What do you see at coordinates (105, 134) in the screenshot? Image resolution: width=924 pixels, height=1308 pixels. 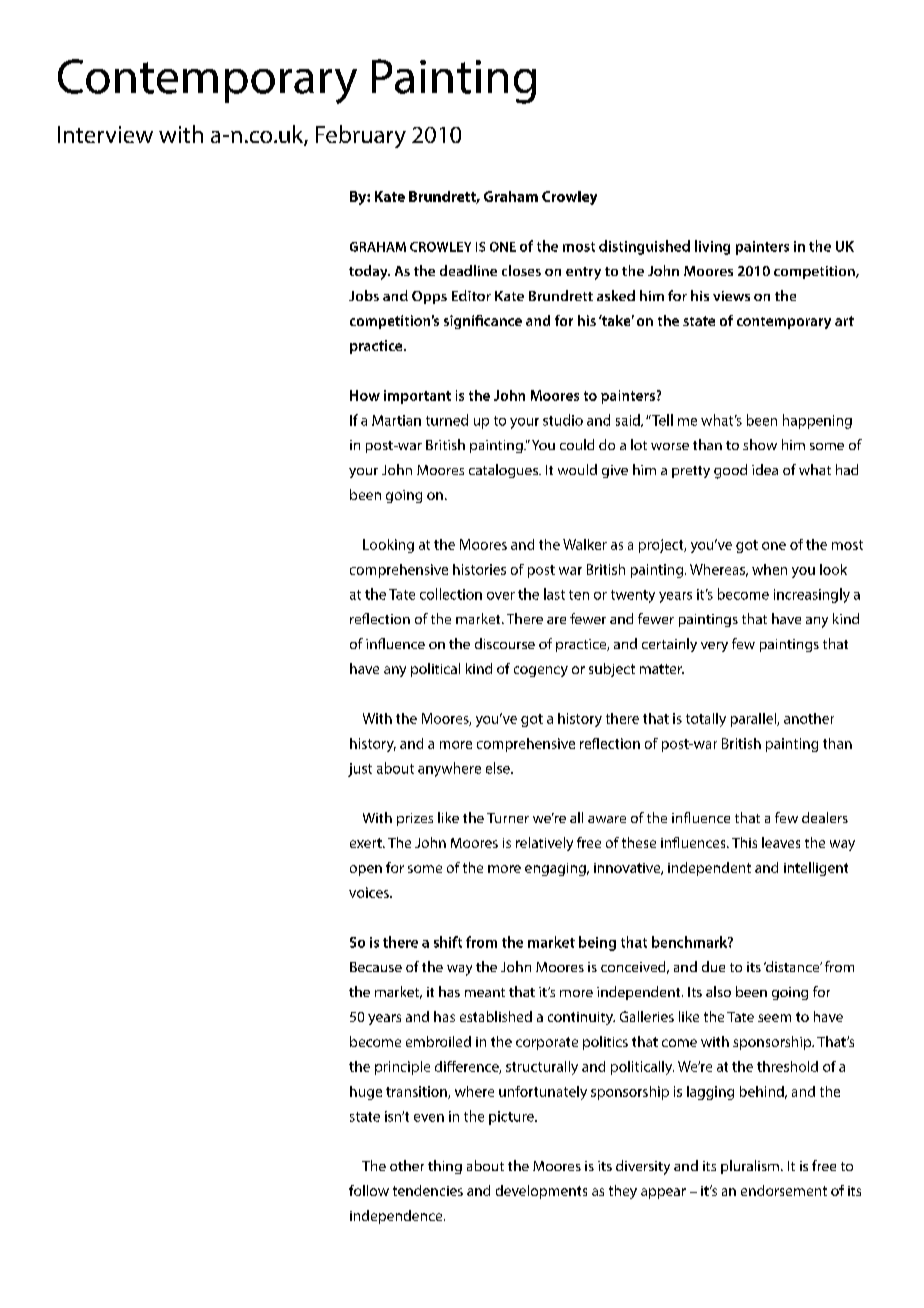 I see `Interview` at bounding box center [105, 134].
